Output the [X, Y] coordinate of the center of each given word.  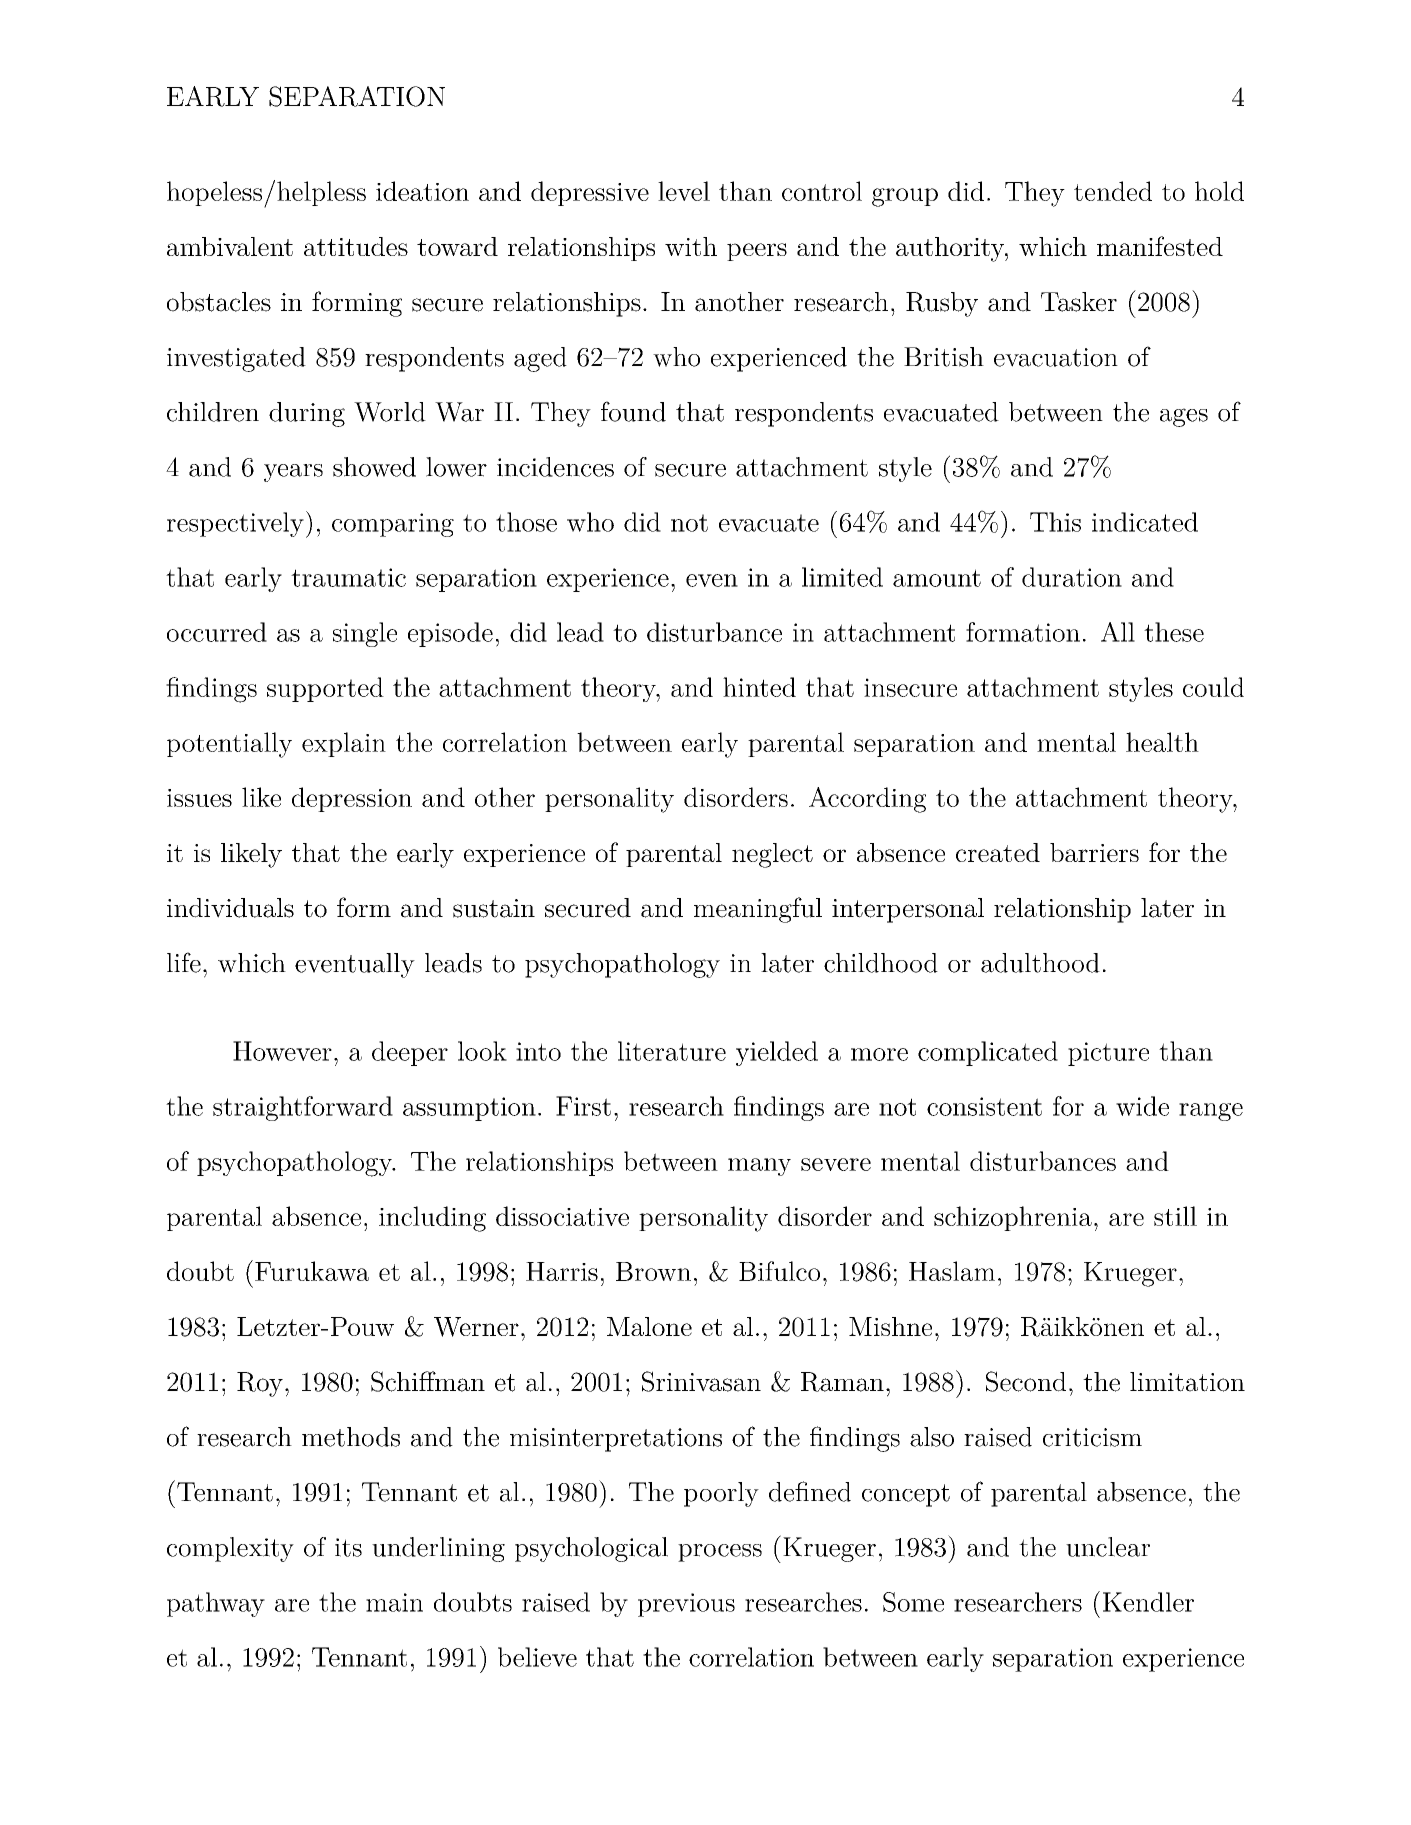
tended [1113, 191]
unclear [1108, 1547]
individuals [230, 908]
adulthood [1040, 963]
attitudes [356, 246]
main [394, 1602]
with [691, 246]
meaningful [758, 910]
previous [686, 1605]
